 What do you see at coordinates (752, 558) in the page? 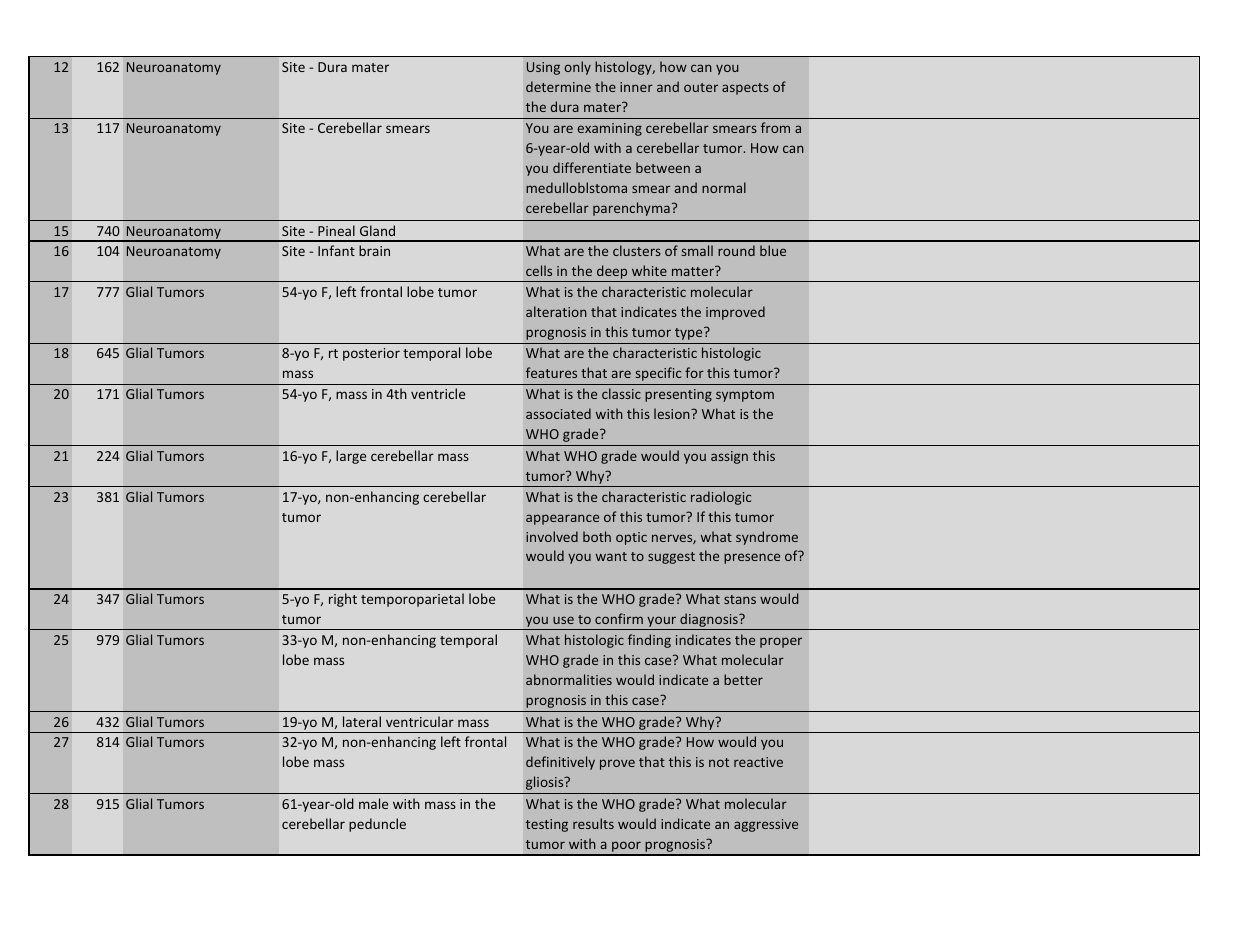
I see `presence` at bounding box center [752, 558].
